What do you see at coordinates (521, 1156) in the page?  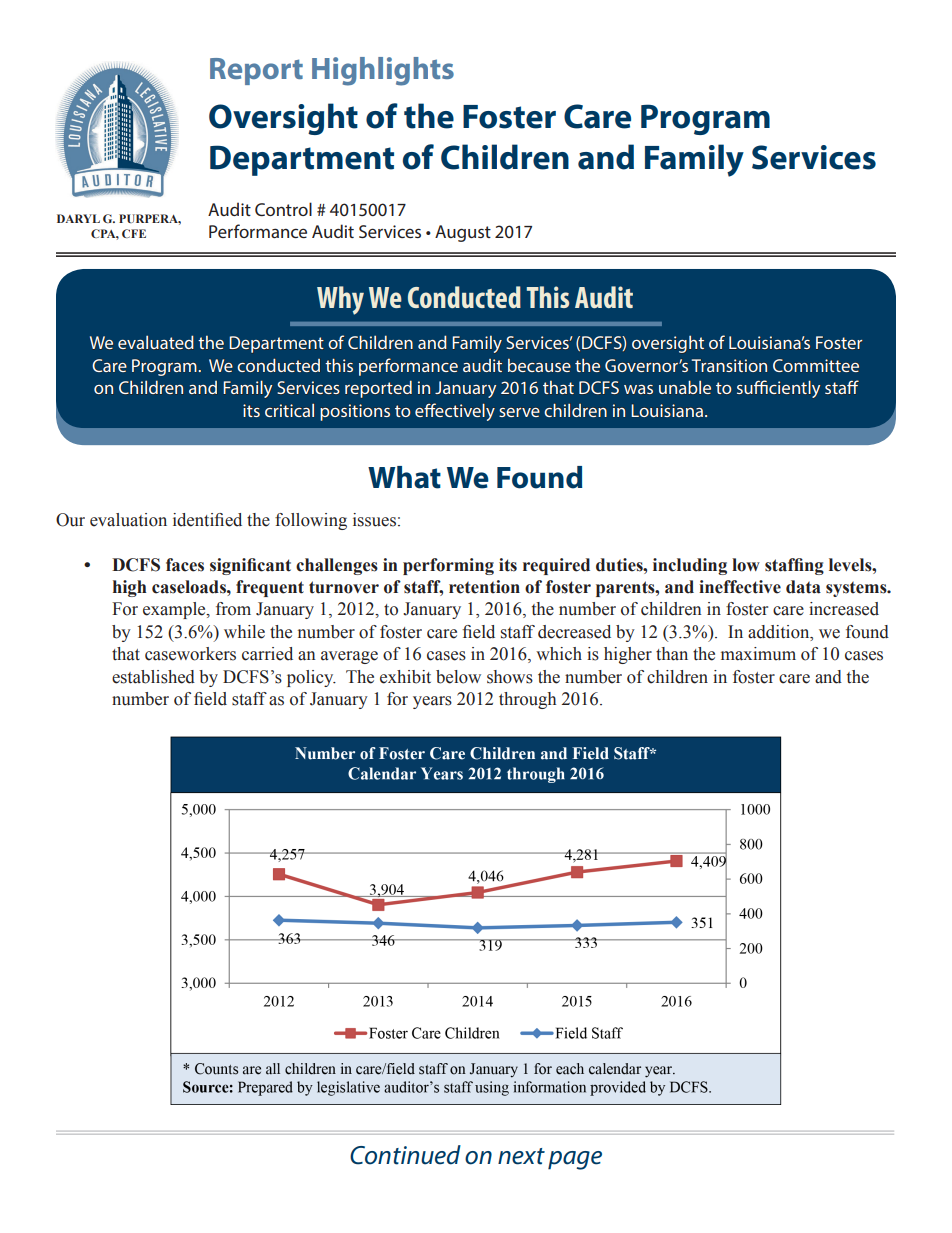 I see `next` at bounding box center [521, 1156].
